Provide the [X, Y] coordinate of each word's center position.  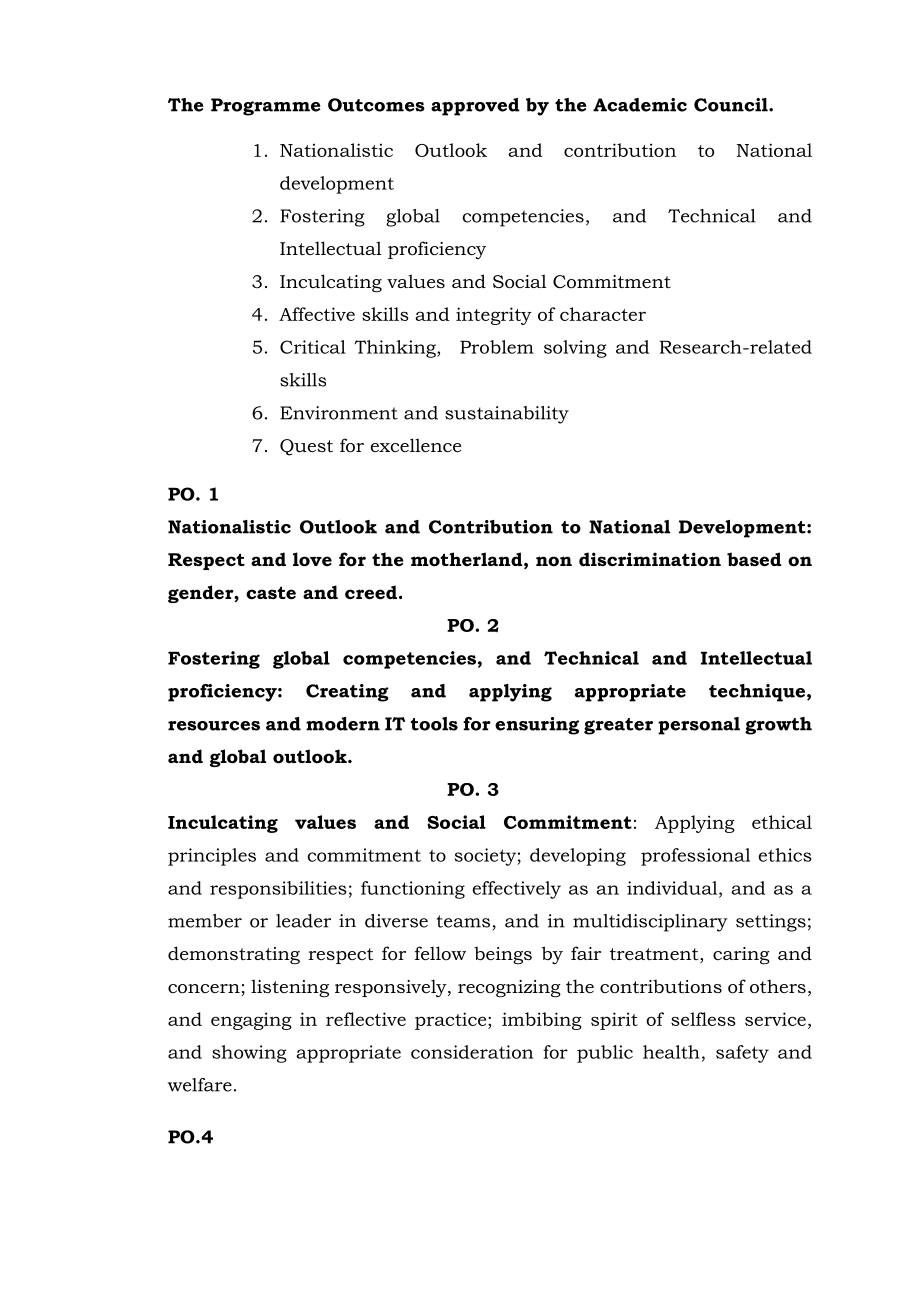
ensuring [537, 726]
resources [214, 726]
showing [249, 1054]
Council [732, 105]
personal [699, 726]
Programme [265, 107]
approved [475, 107]
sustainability [507, 415]
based [754, 559]
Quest [306, 447]
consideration [472, 1052]
